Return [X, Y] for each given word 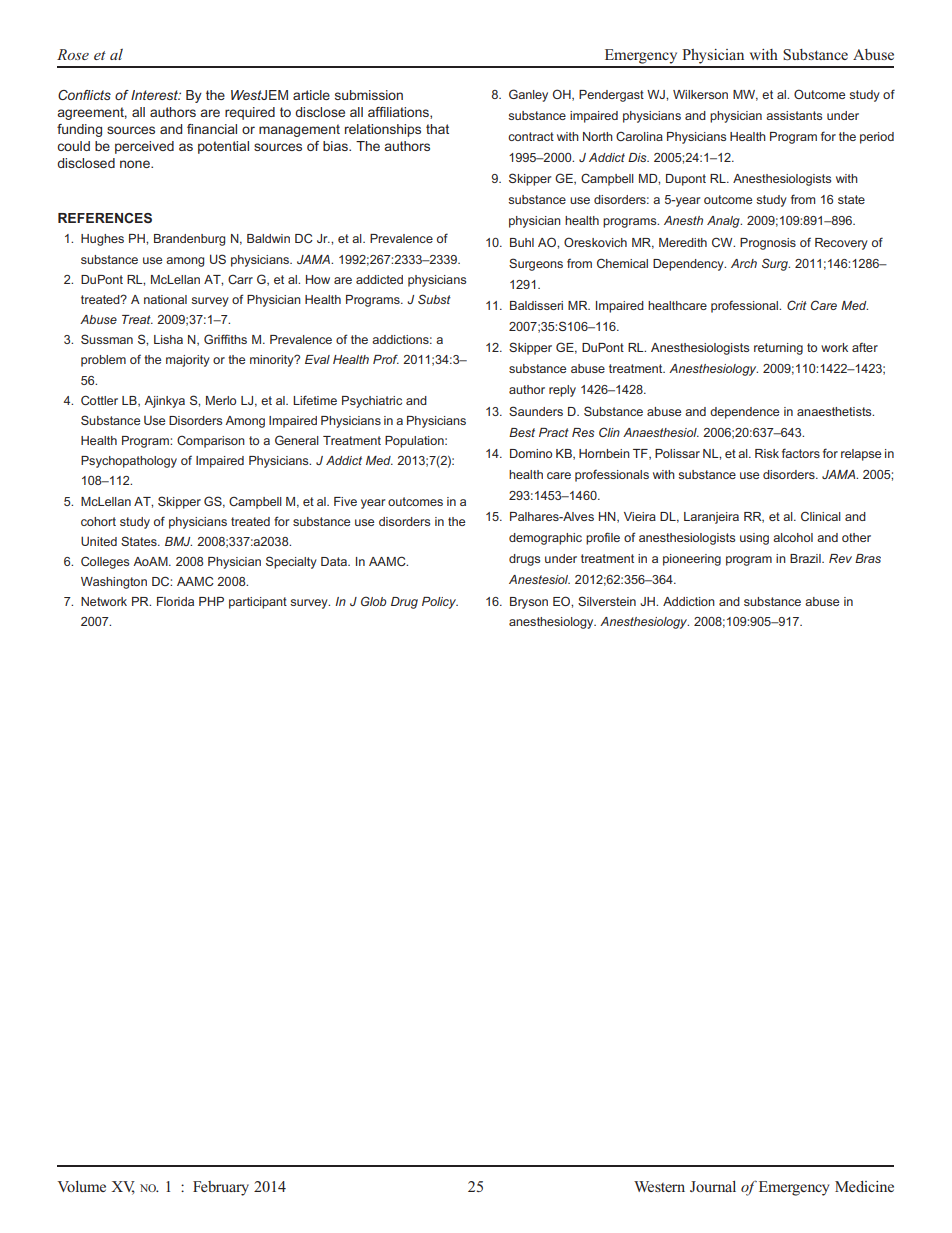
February [221, 1188]
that [437, 129]
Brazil [806, 558]
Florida [175, 601]
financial [212, 129]
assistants [794, 115]
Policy [440, 603]
